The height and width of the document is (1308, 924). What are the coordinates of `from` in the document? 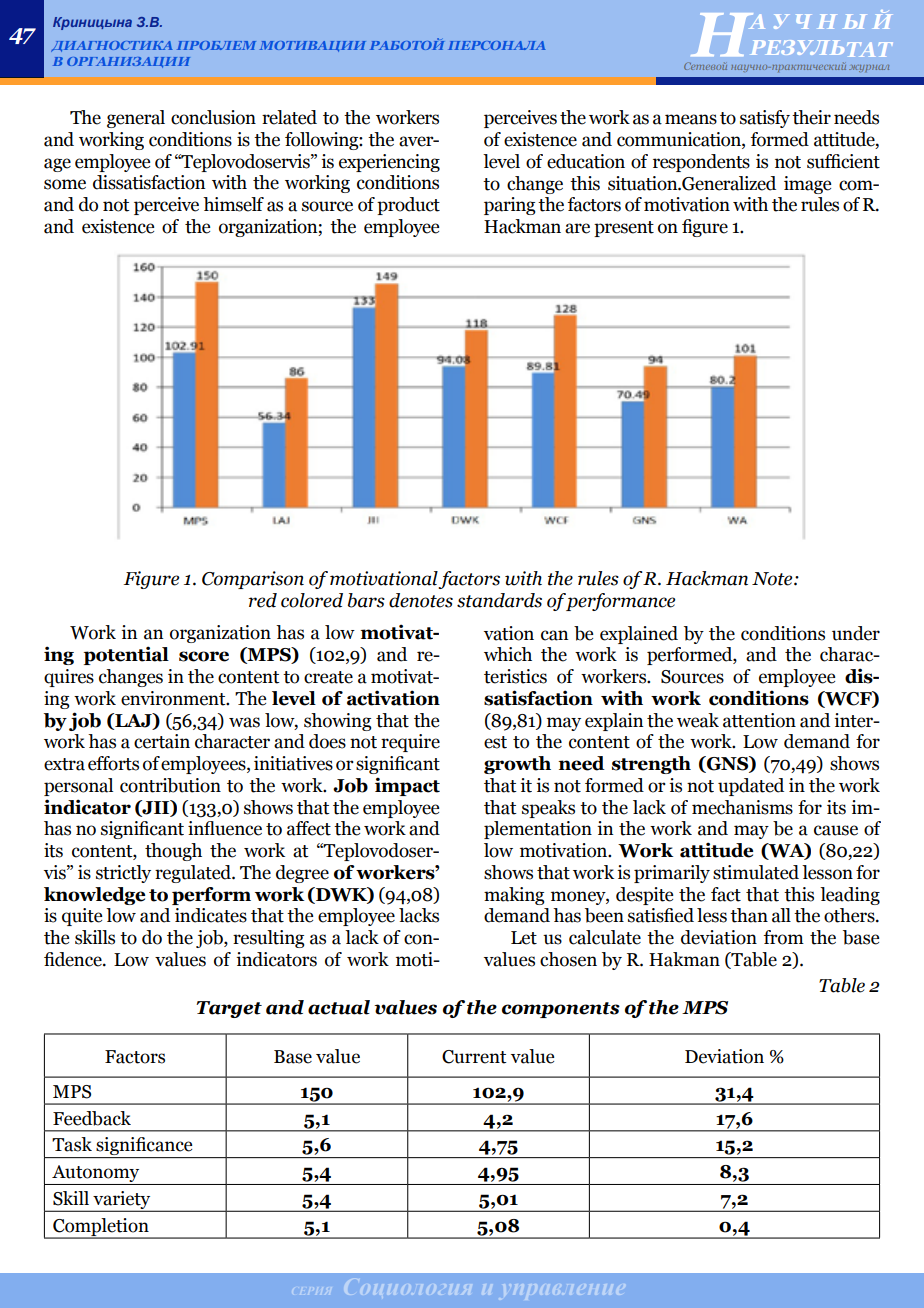 It's located at (784, 937).
